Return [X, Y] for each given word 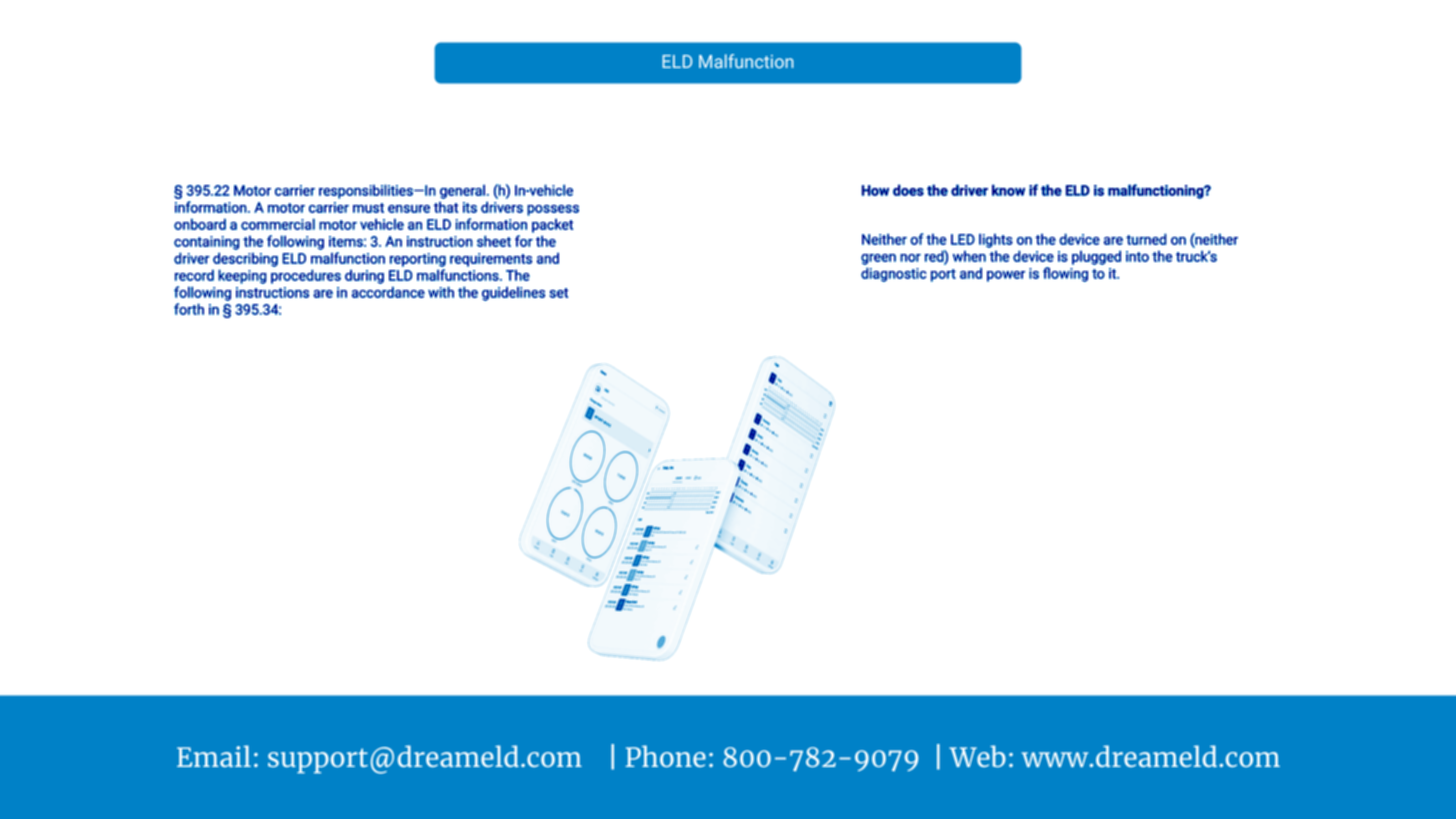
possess [553, 210]
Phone [666, 756]
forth [189, 309]
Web [977, 756]
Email [214, 756]
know [1008, 190]
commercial [278, 224]
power [1006, 276]
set [558, 293]
